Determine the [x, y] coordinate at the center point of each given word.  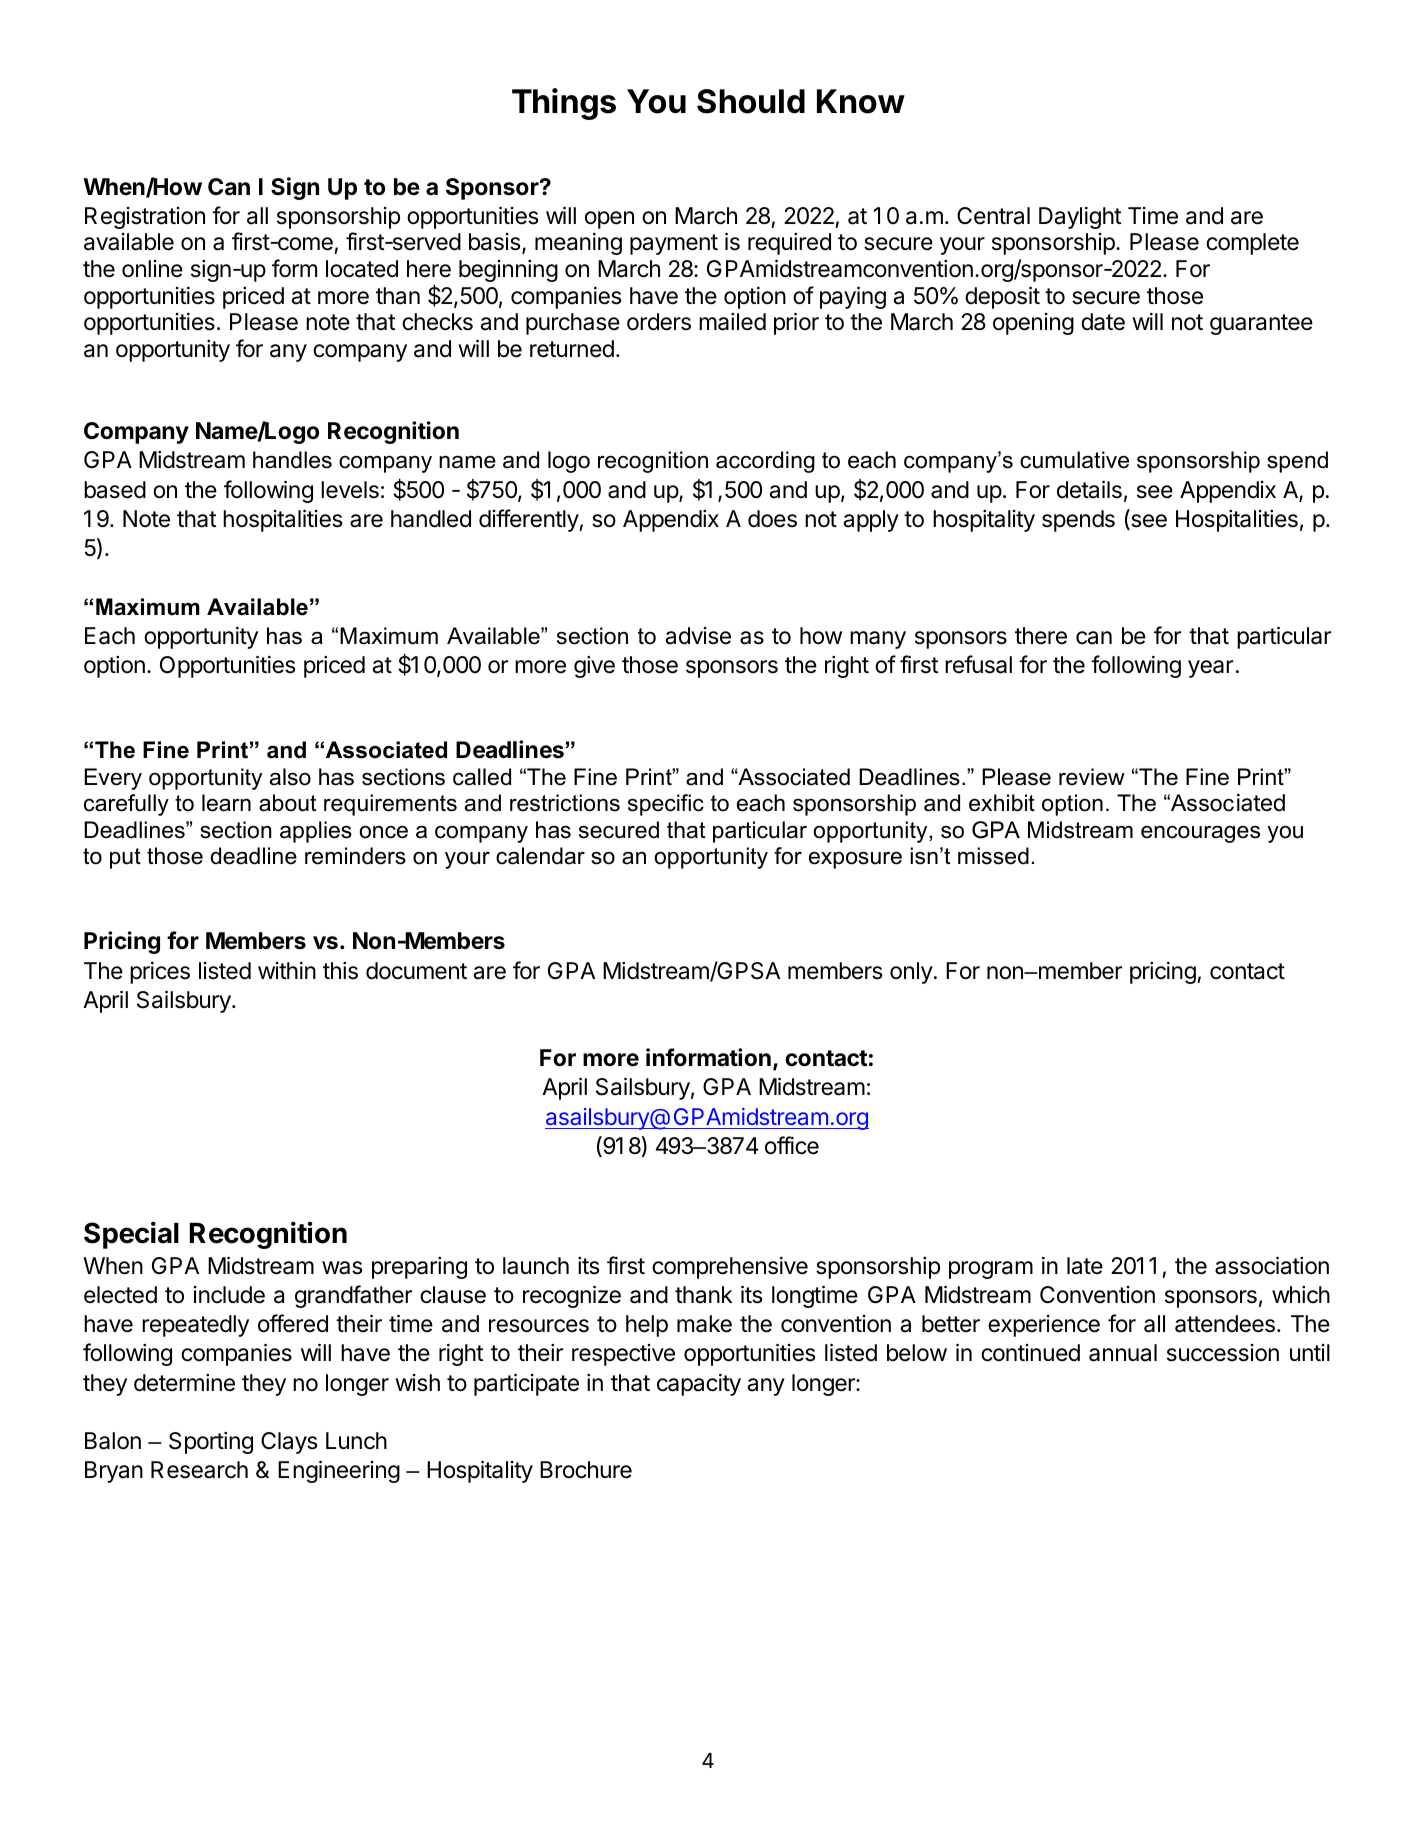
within [287, 970]
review [1092, 777]
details [1089, 489]
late [1085, 1266]
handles [292, 460]
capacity [699, 1385]
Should [751, 101]
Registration [145, 218]
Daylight [1080, 218]
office [792, 1145]
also [290, 777]
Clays [289, 1443]
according [765, 462]
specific [666, 805]
